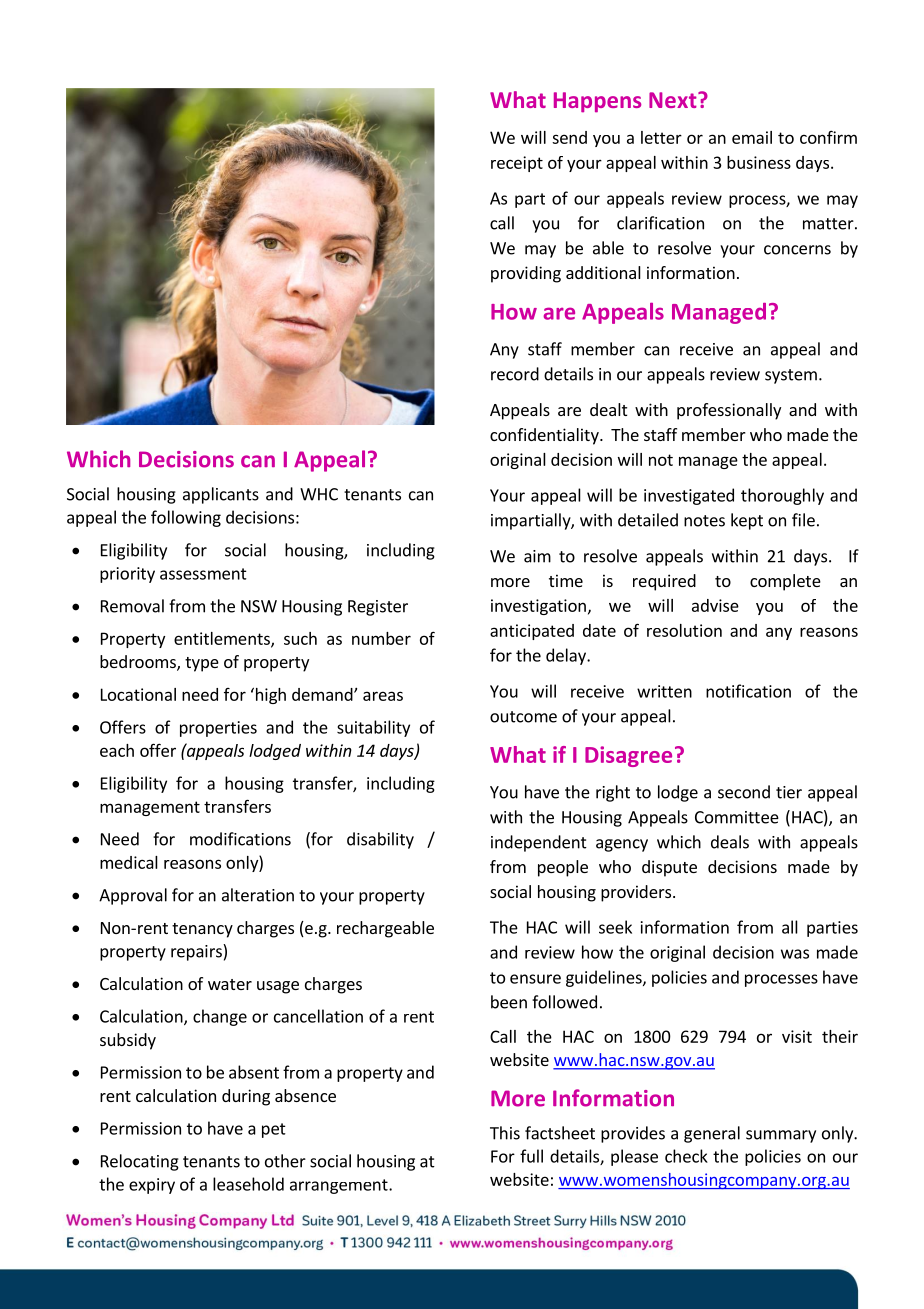 The image size is (924, 1309). What do you see at coordinates (781, 1136) in the screenshot?
I see `summary` at bounding box center [781, 1136].
